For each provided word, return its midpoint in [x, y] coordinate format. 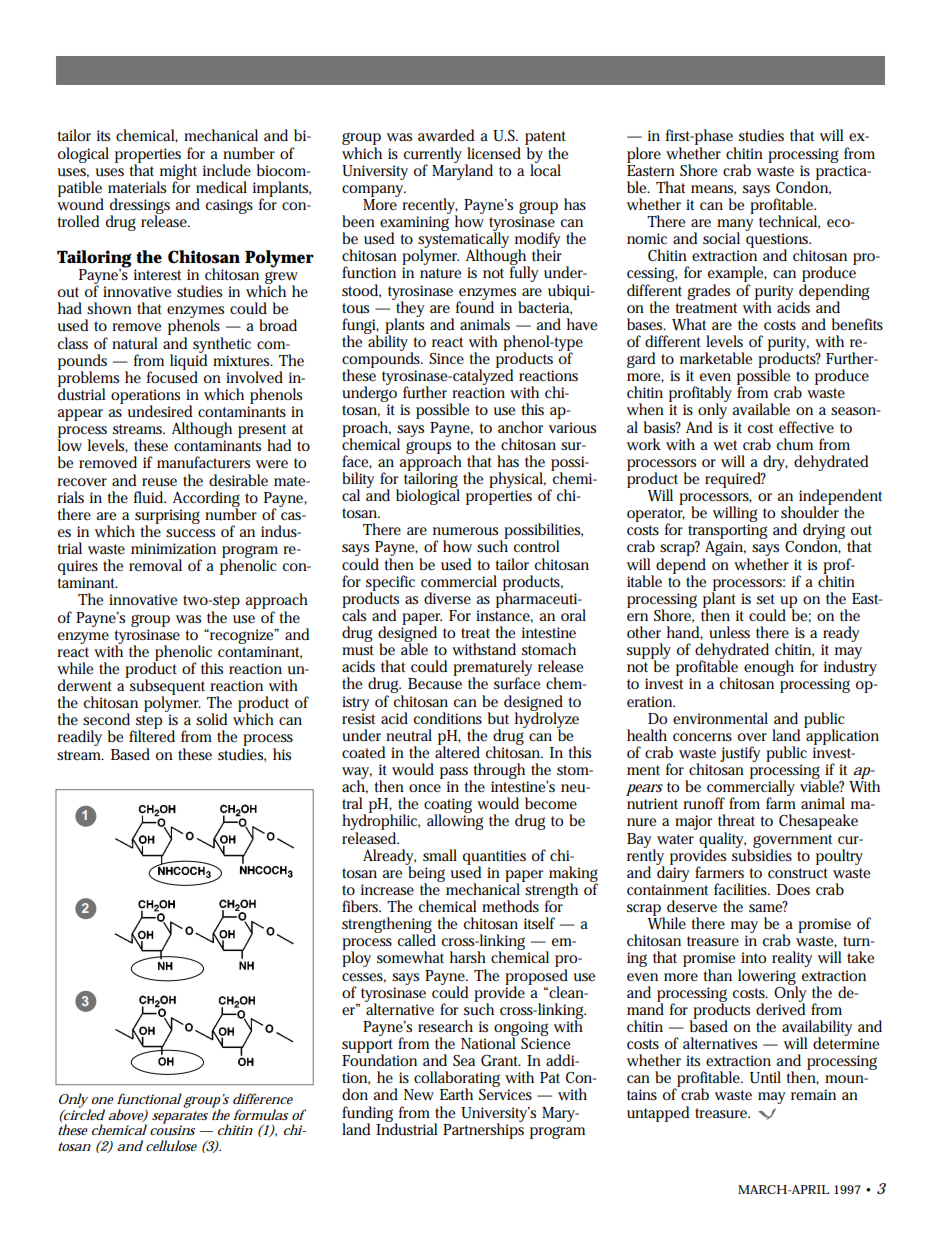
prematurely [493, 669]
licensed [494, 153]
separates [180, 1118]
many [735, 226]
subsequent [166, 687]
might [177, 173]
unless [729, 632]
